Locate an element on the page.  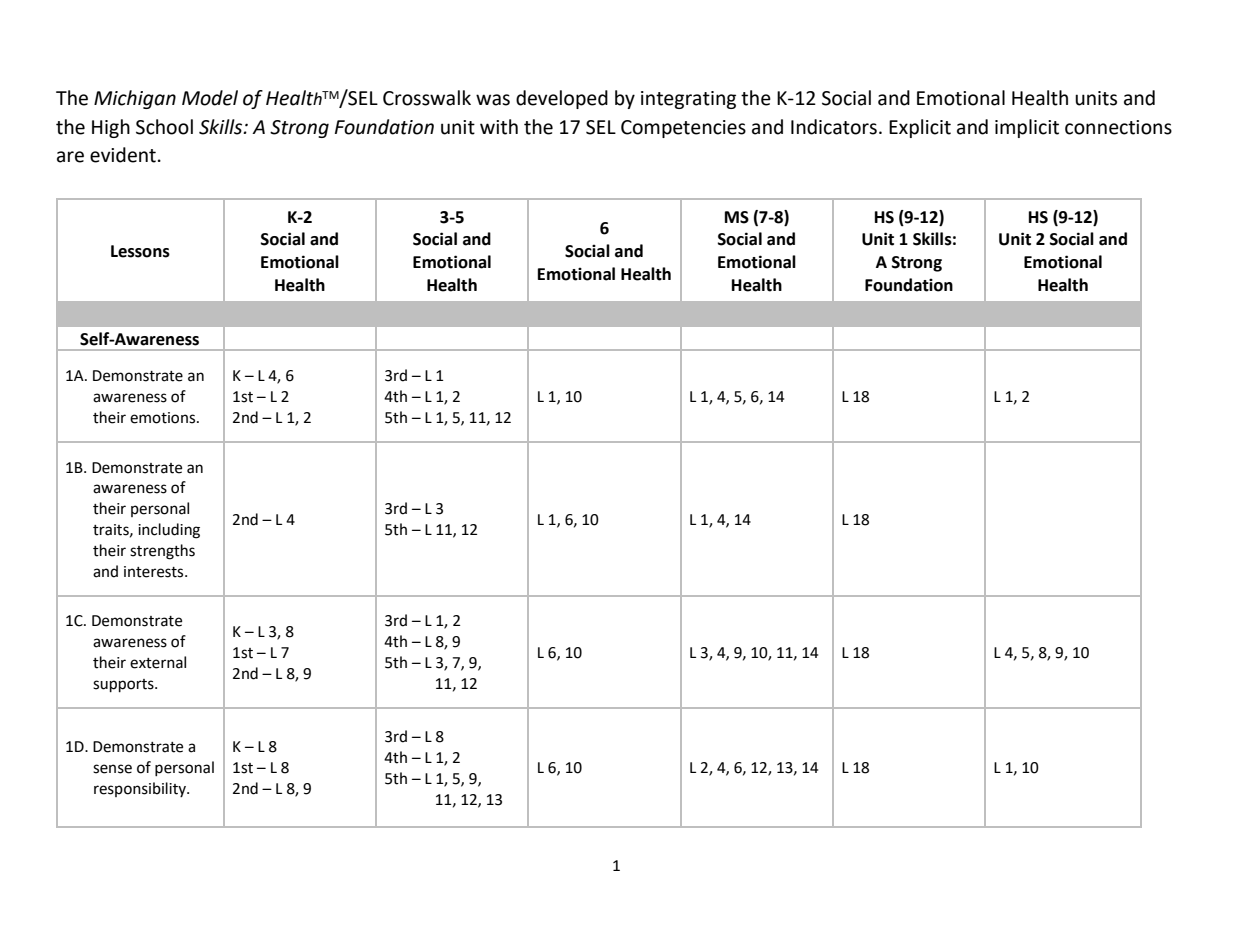
emotions is located at coordinates (164, 418).
